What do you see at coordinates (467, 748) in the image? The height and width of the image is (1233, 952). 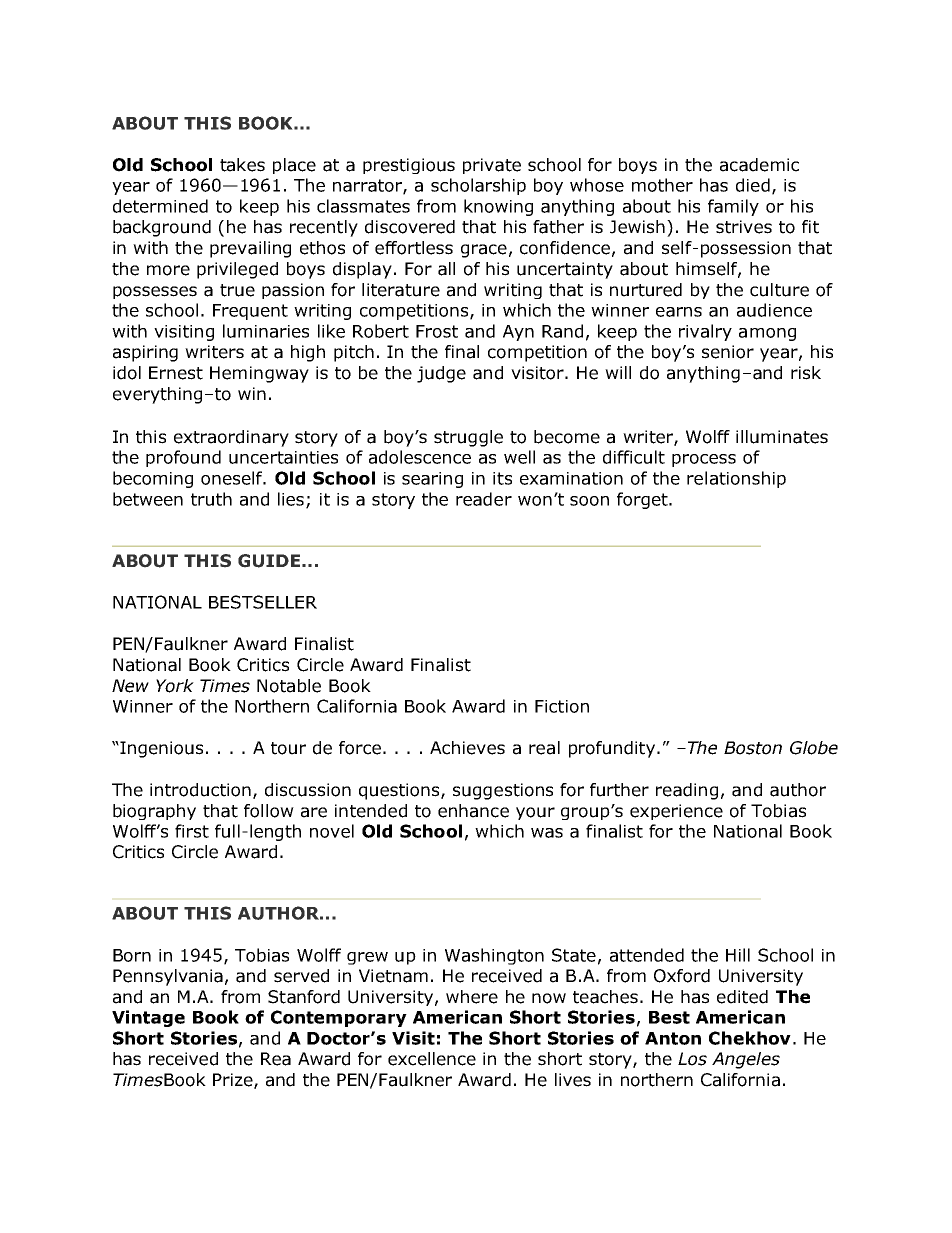 I see `Achieves` at bounding box center [467, 748].
